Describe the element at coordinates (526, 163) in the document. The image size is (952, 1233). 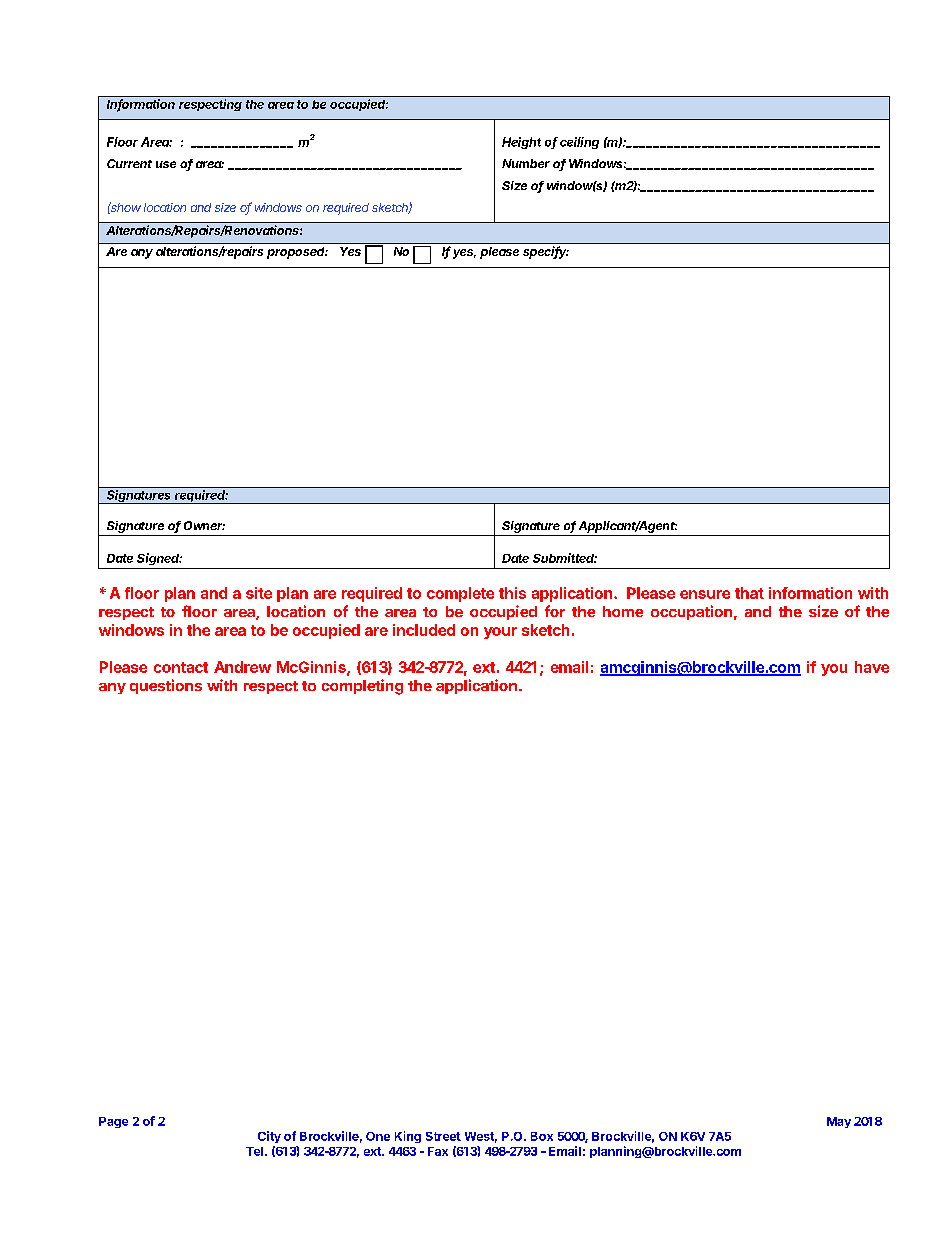
I see `Number` at that location.
